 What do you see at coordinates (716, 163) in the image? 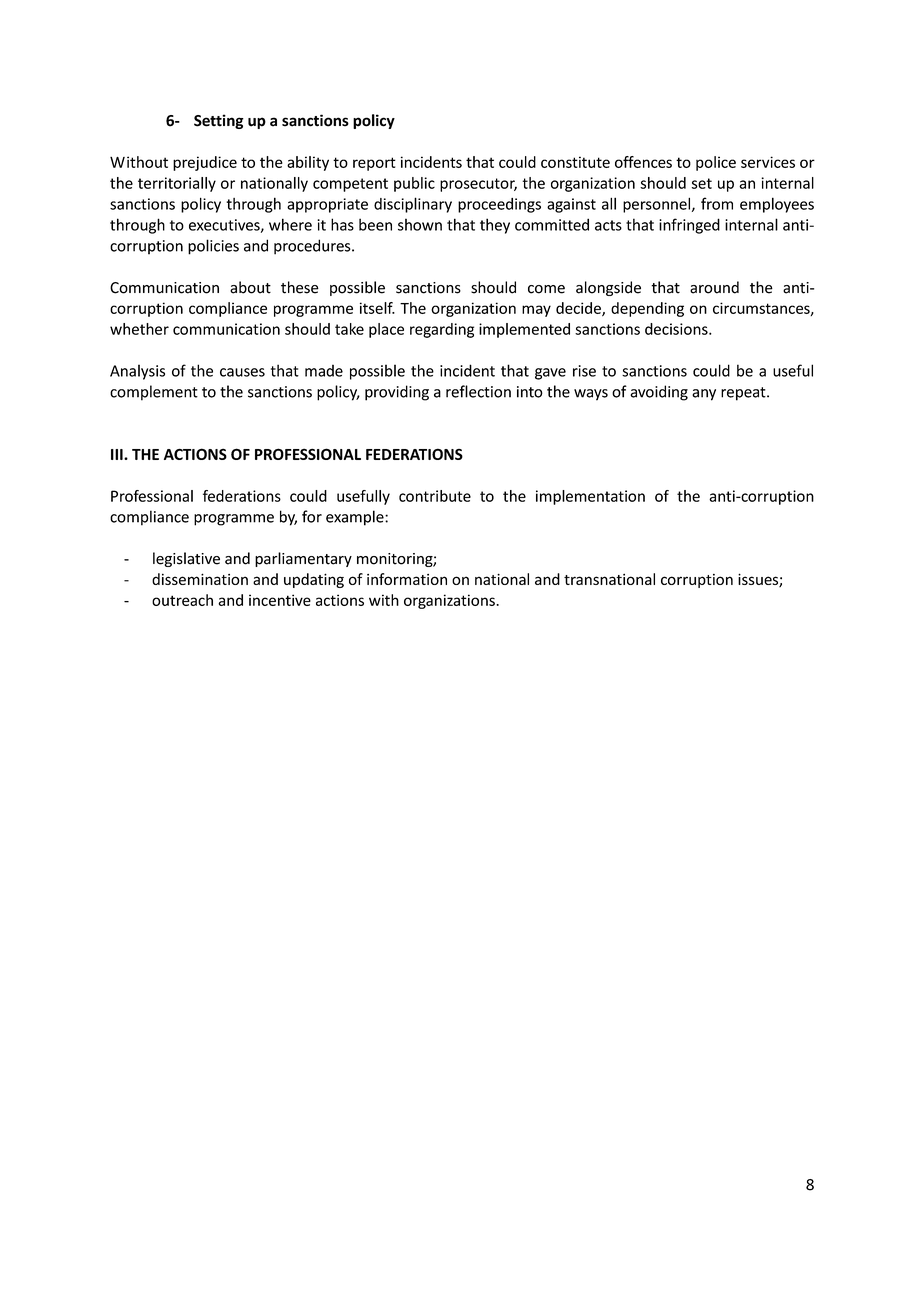
I see `police` at bounding box center [716, 163].
